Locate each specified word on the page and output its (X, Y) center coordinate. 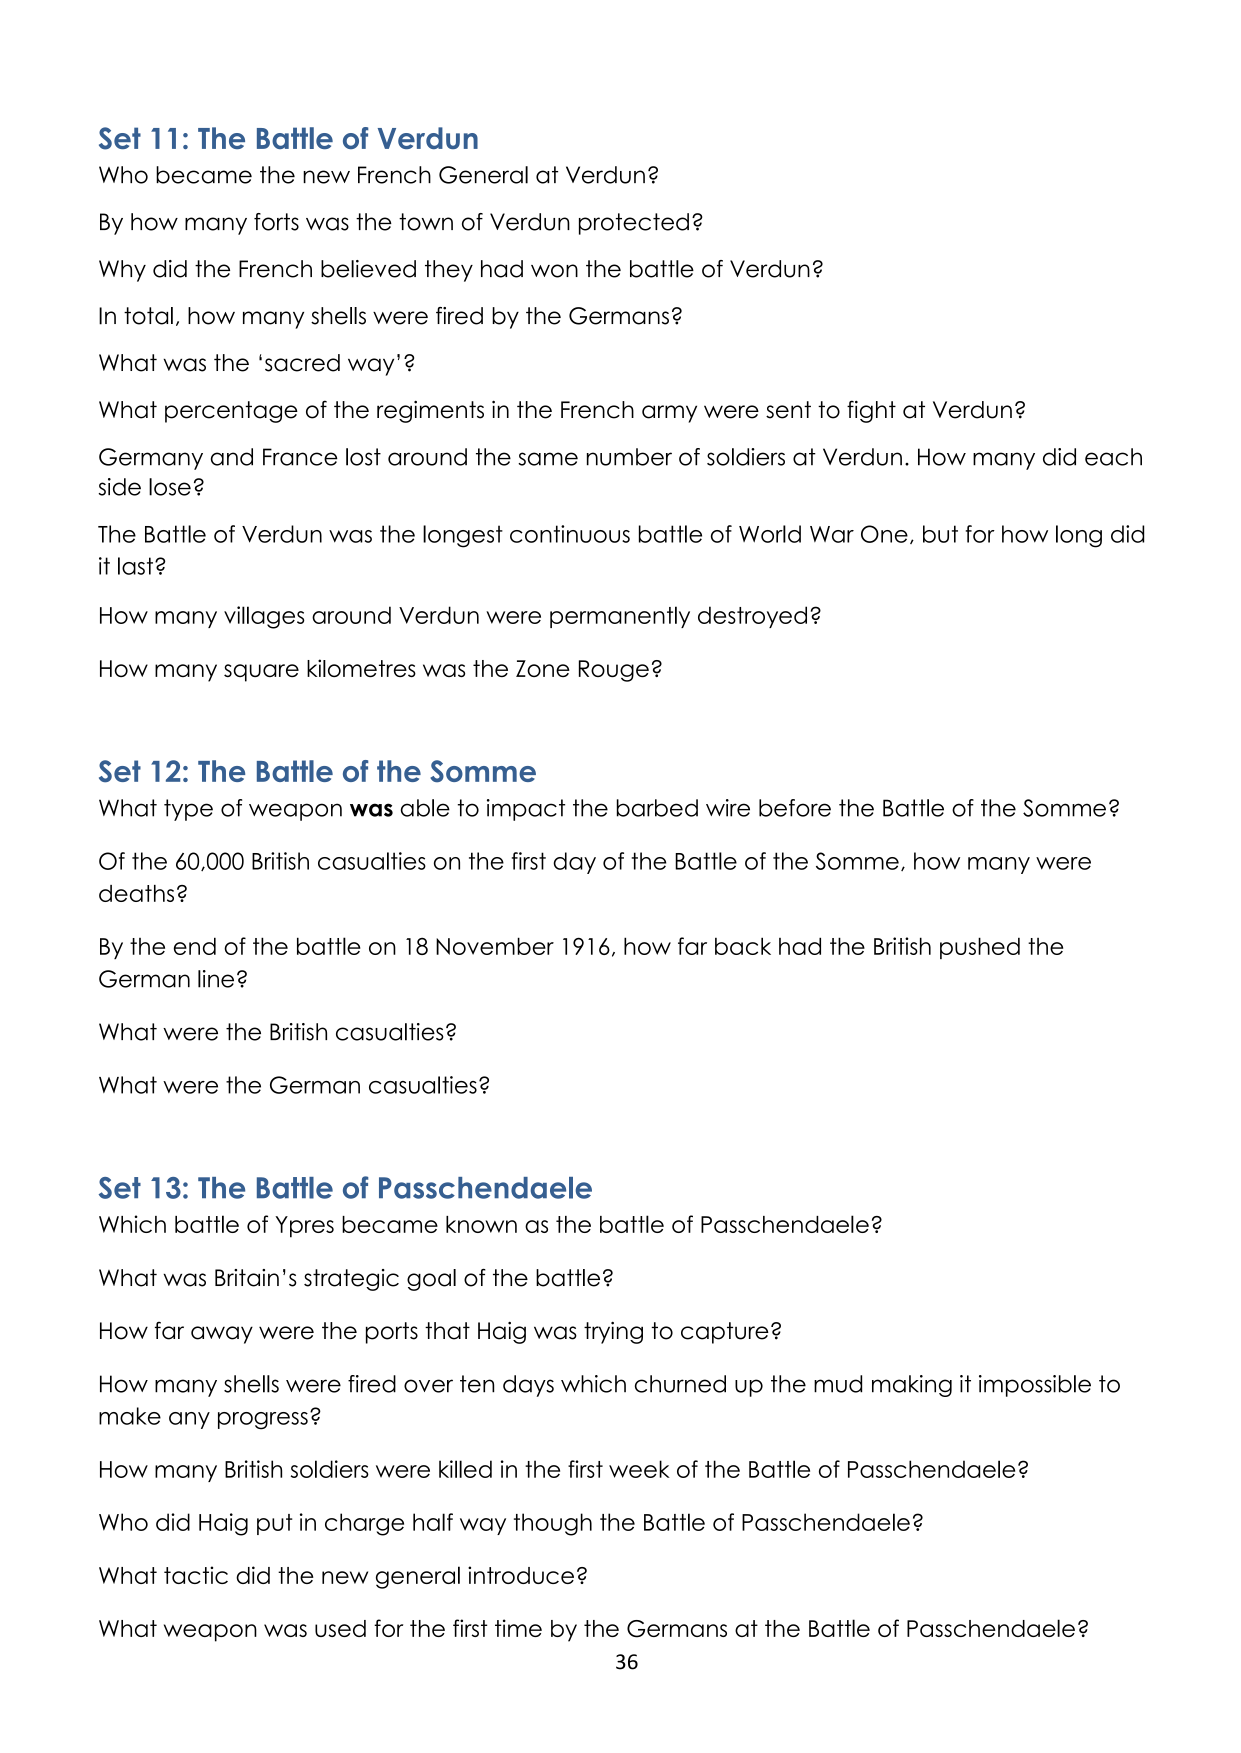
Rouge (614, 671)
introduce (521, 1575)
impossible (1035, 1386)
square (261, 673)
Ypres (304, 1227)
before (795, 808)
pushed (980, 948)
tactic (196, 1575)
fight (871, 411)
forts (276, 222)
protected (634, 224)
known (481, 1224)
